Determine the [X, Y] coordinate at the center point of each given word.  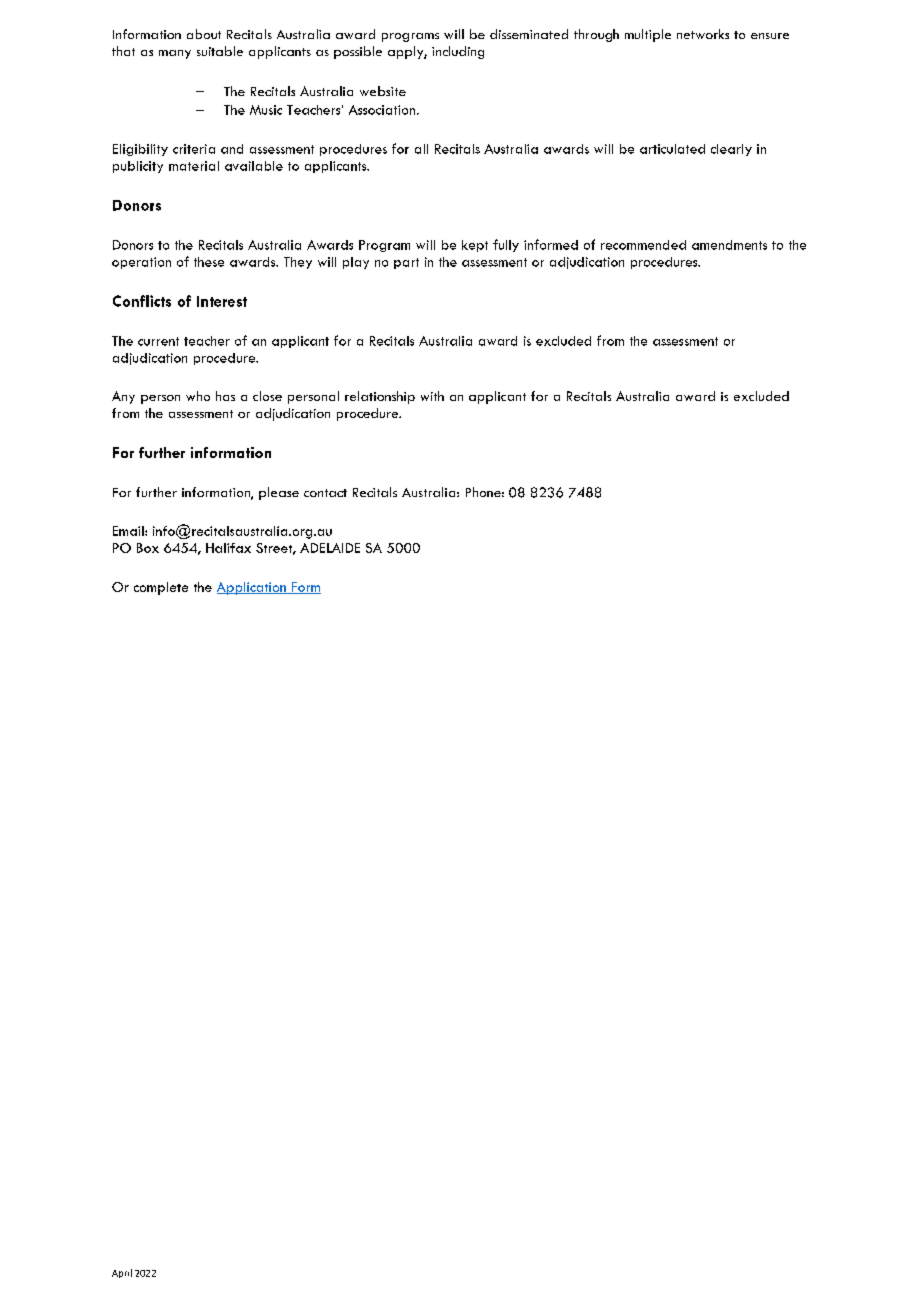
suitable [220, 51]
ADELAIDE [330, 548]
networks [703, 34]
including [458, 52]
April [122, 1273]
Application [252, 588]
